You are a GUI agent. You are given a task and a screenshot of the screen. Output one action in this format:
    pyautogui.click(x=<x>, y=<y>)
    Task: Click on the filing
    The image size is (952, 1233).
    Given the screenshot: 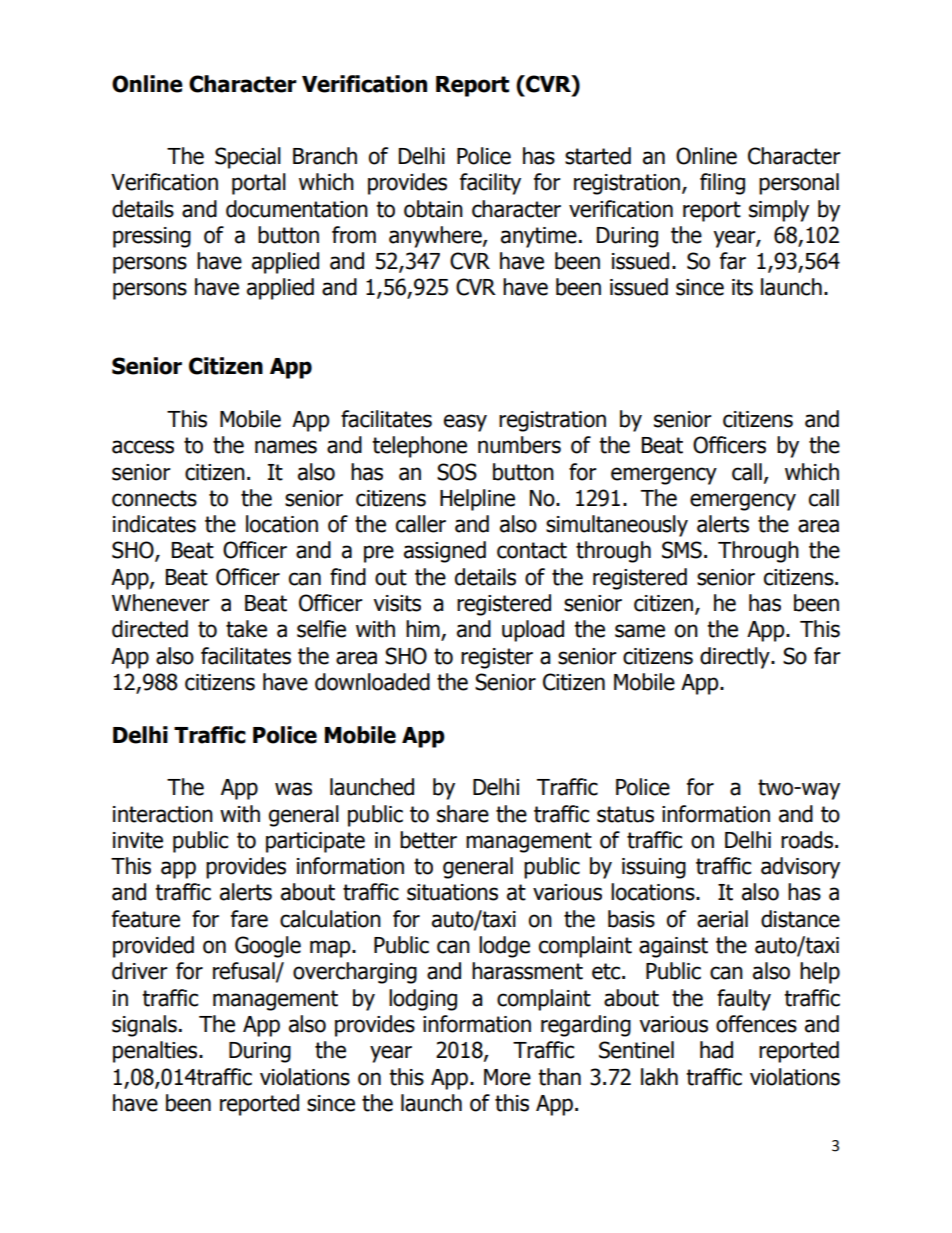 What is the action you would take?
    pyautogui.click(x=722, y=184)
